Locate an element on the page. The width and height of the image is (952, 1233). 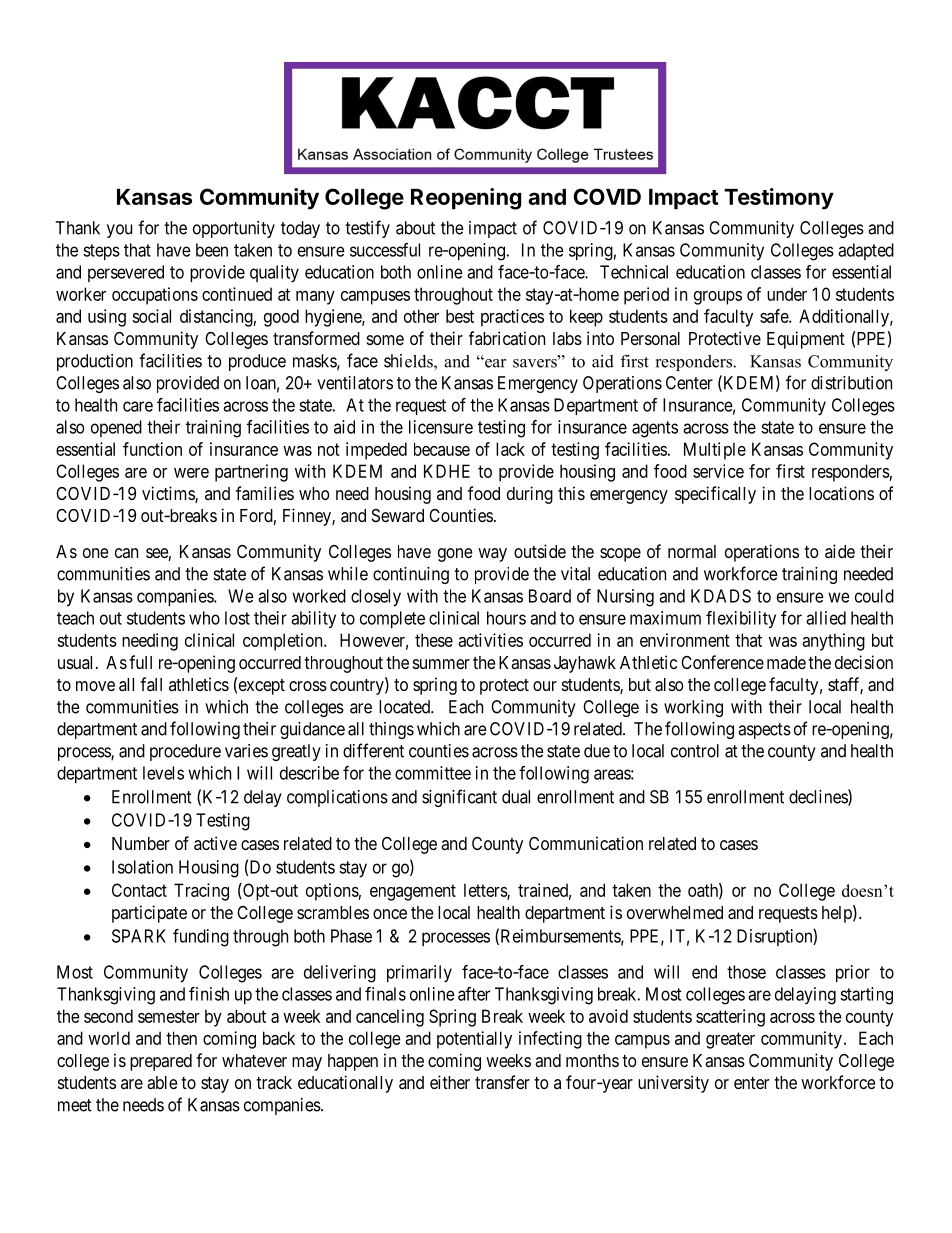
way is located at coordinates (492, 555).
